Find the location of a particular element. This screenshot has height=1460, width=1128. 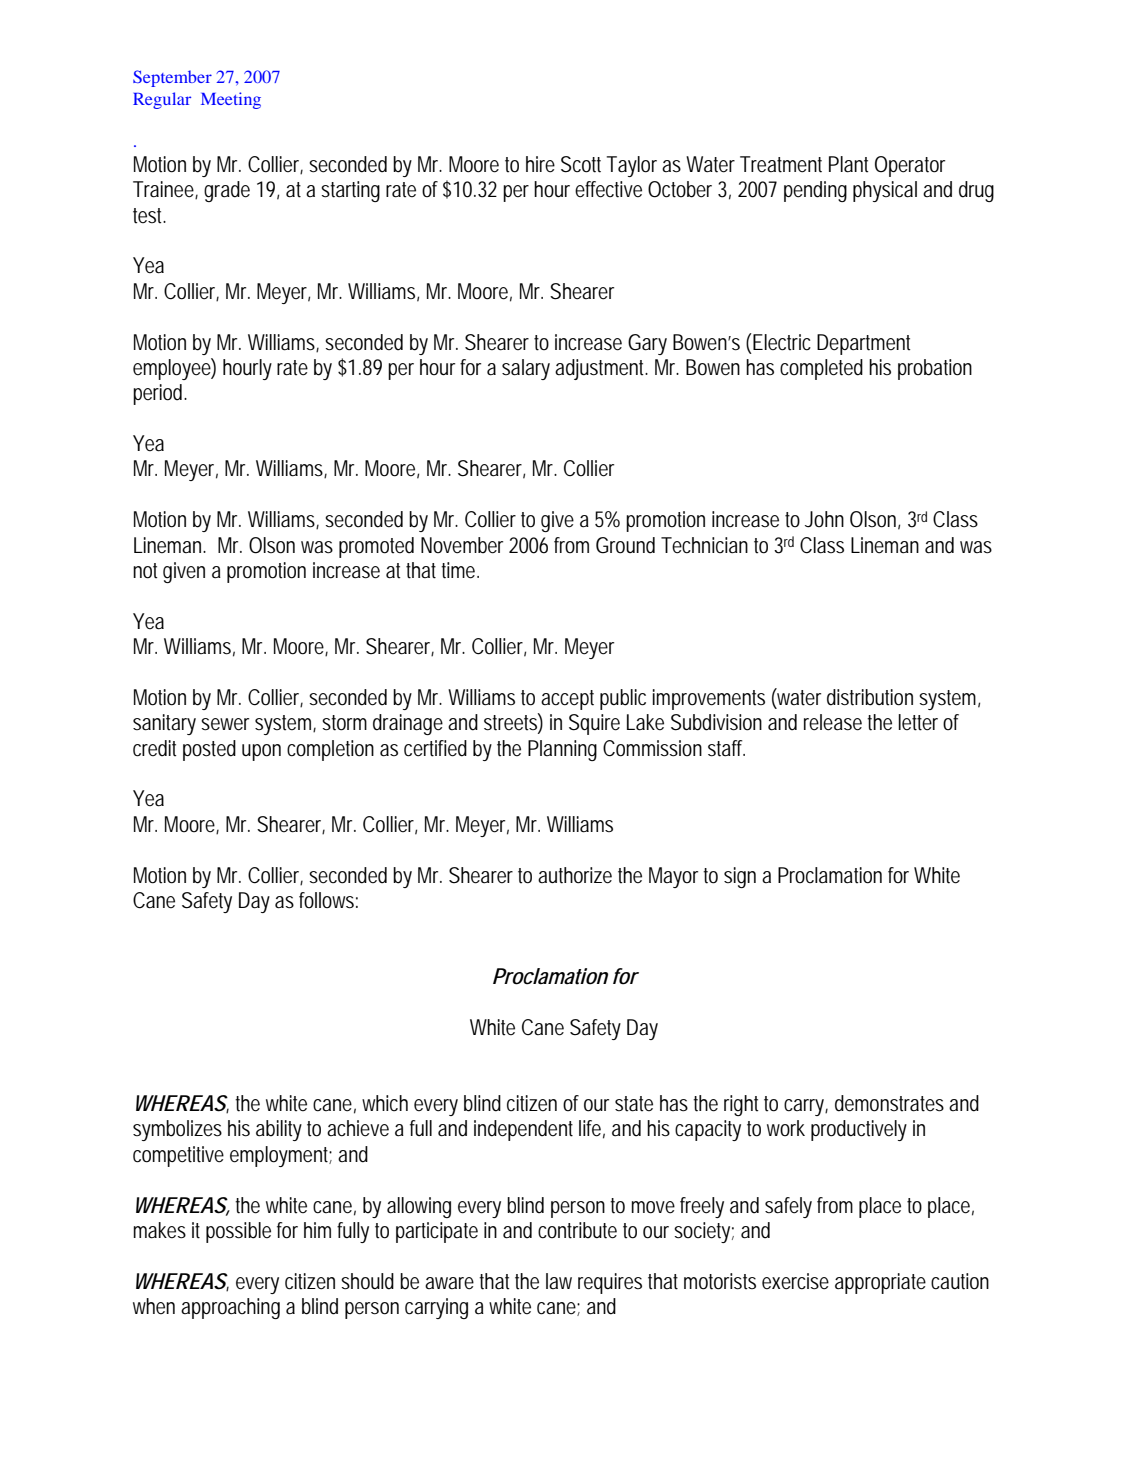

John is located at coordinates (824, 519).
